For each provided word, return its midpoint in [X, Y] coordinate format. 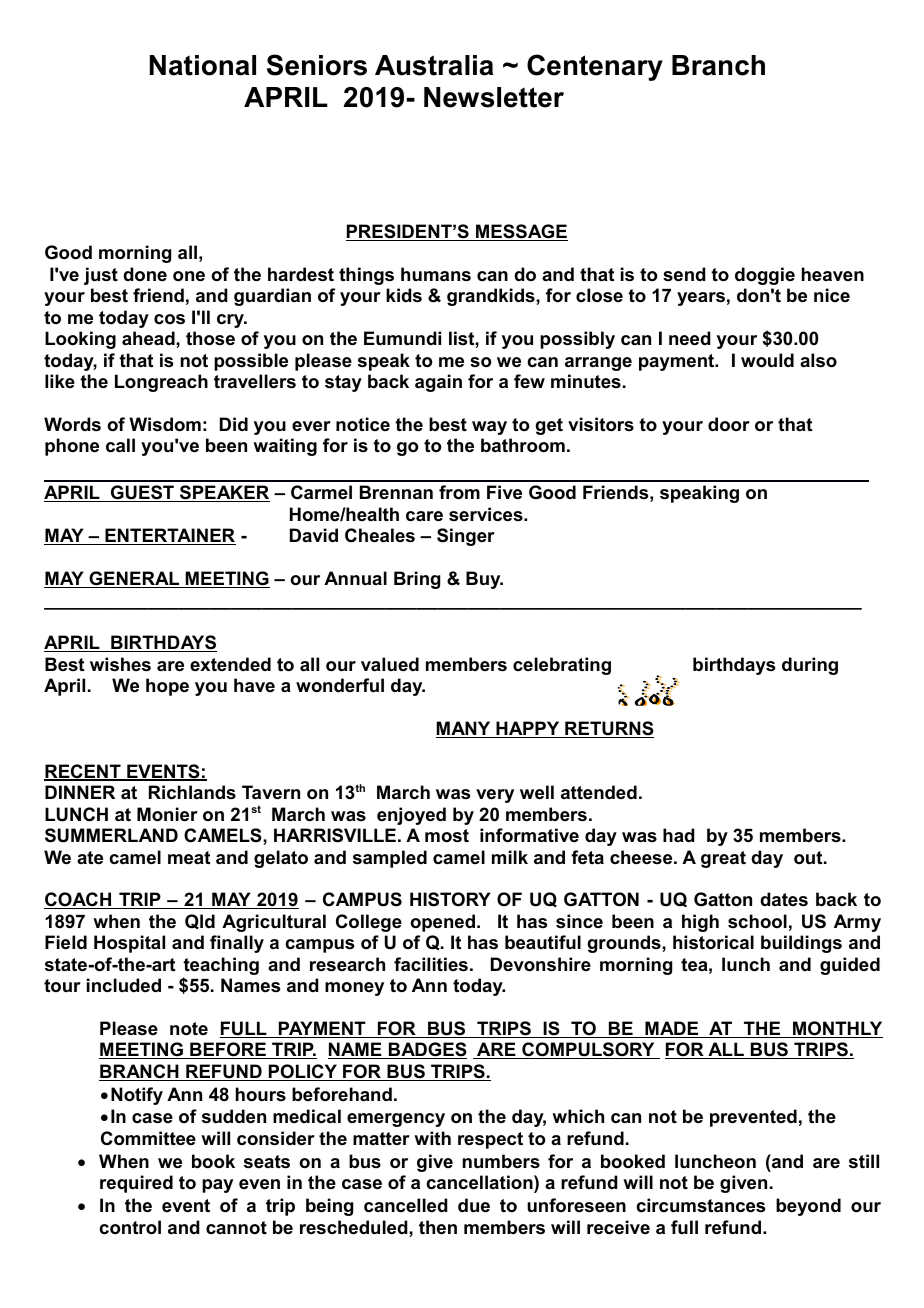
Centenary [595, 67]
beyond [808, 1207]
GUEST [142, 493]
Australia [434, 65]
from [459, 492]
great [723, 859]
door [729, 424]
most [447, 836]
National [203, 65]
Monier [167, 814]
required [136, 1184]
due [474, 1205]
